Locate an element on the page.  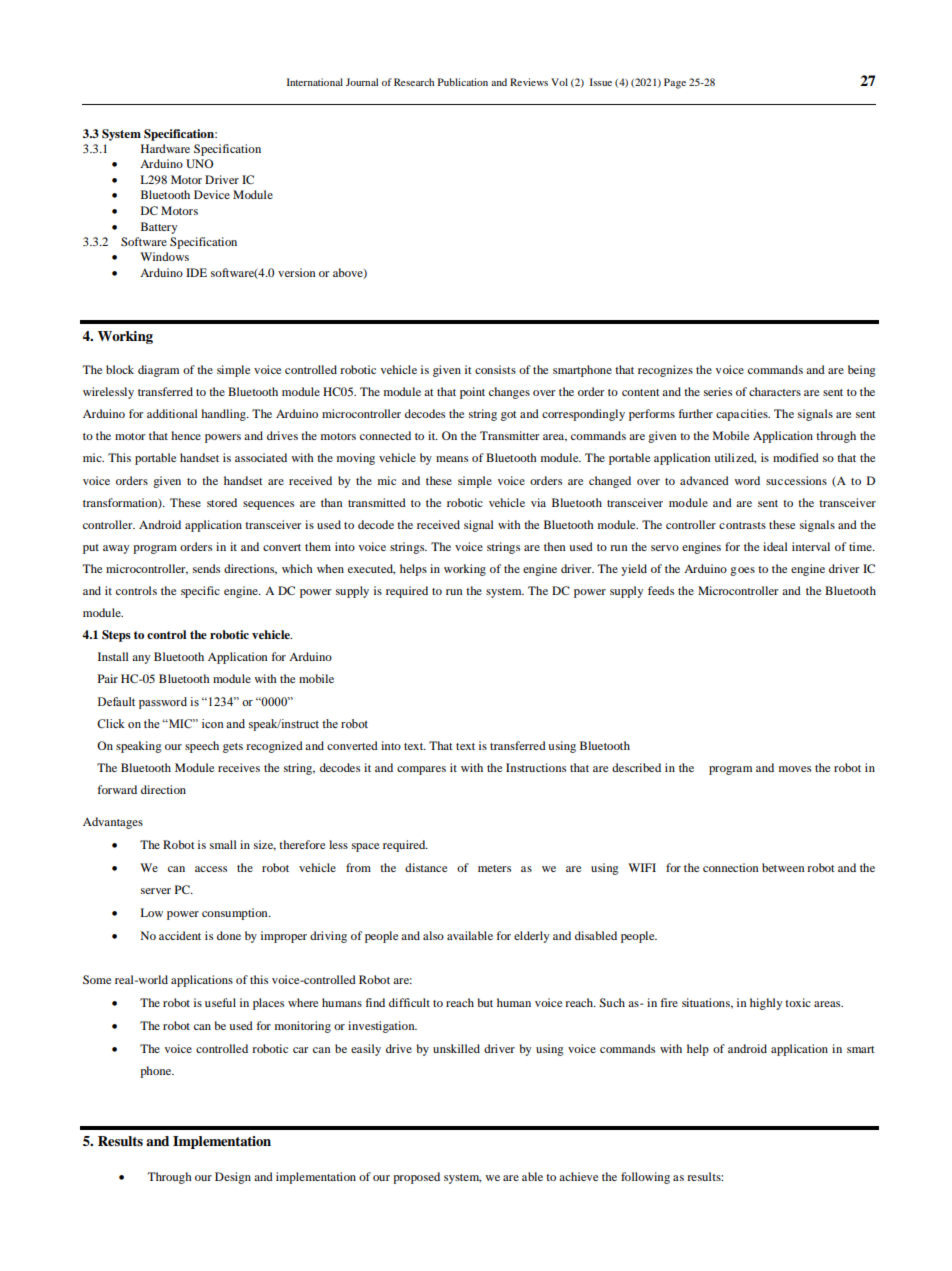
means is located at coordinates (452, 459).
